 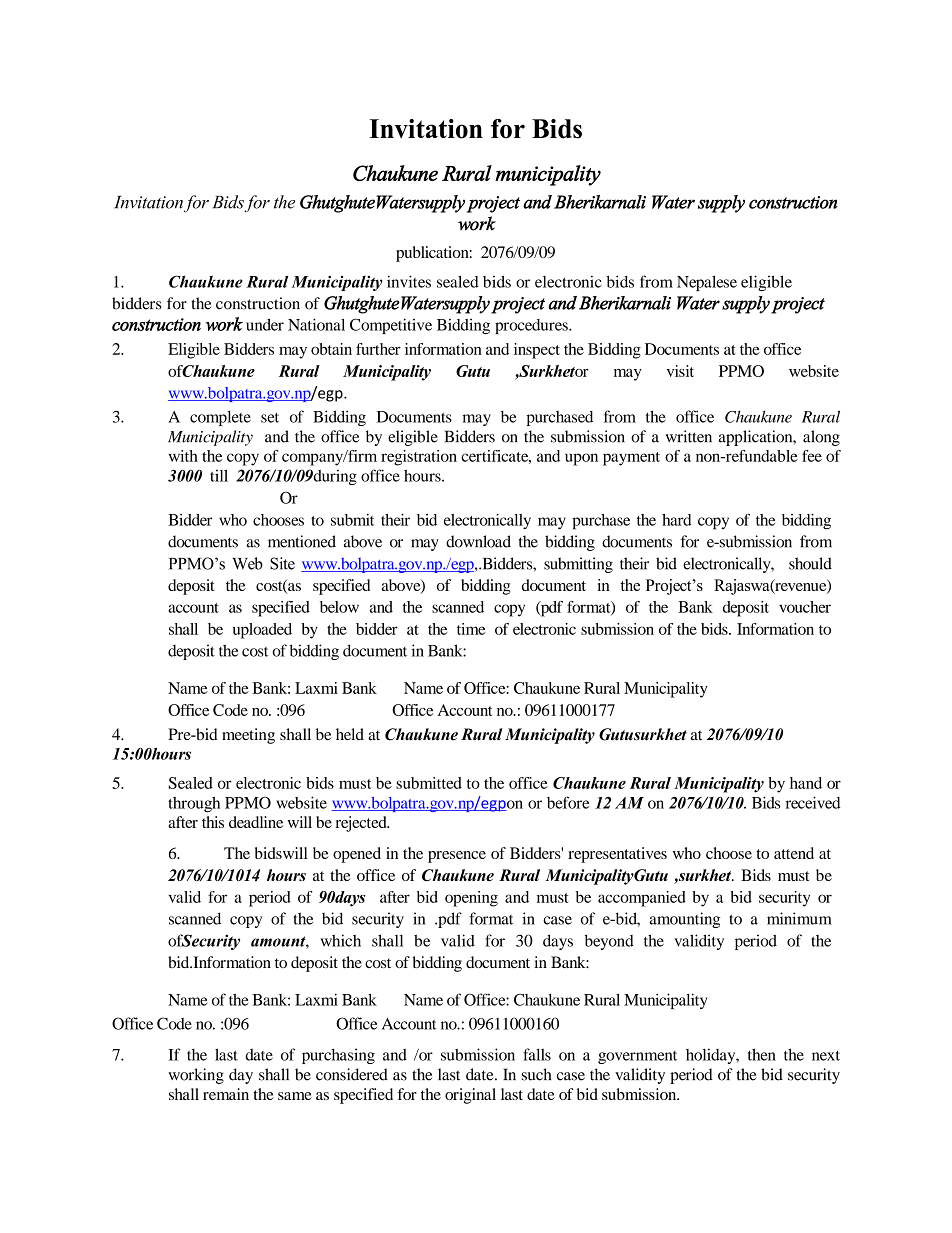 What do you see at coordinates (226, 1094) in the screenshot?
I see `remain` at bounding box center [226, 1094].
